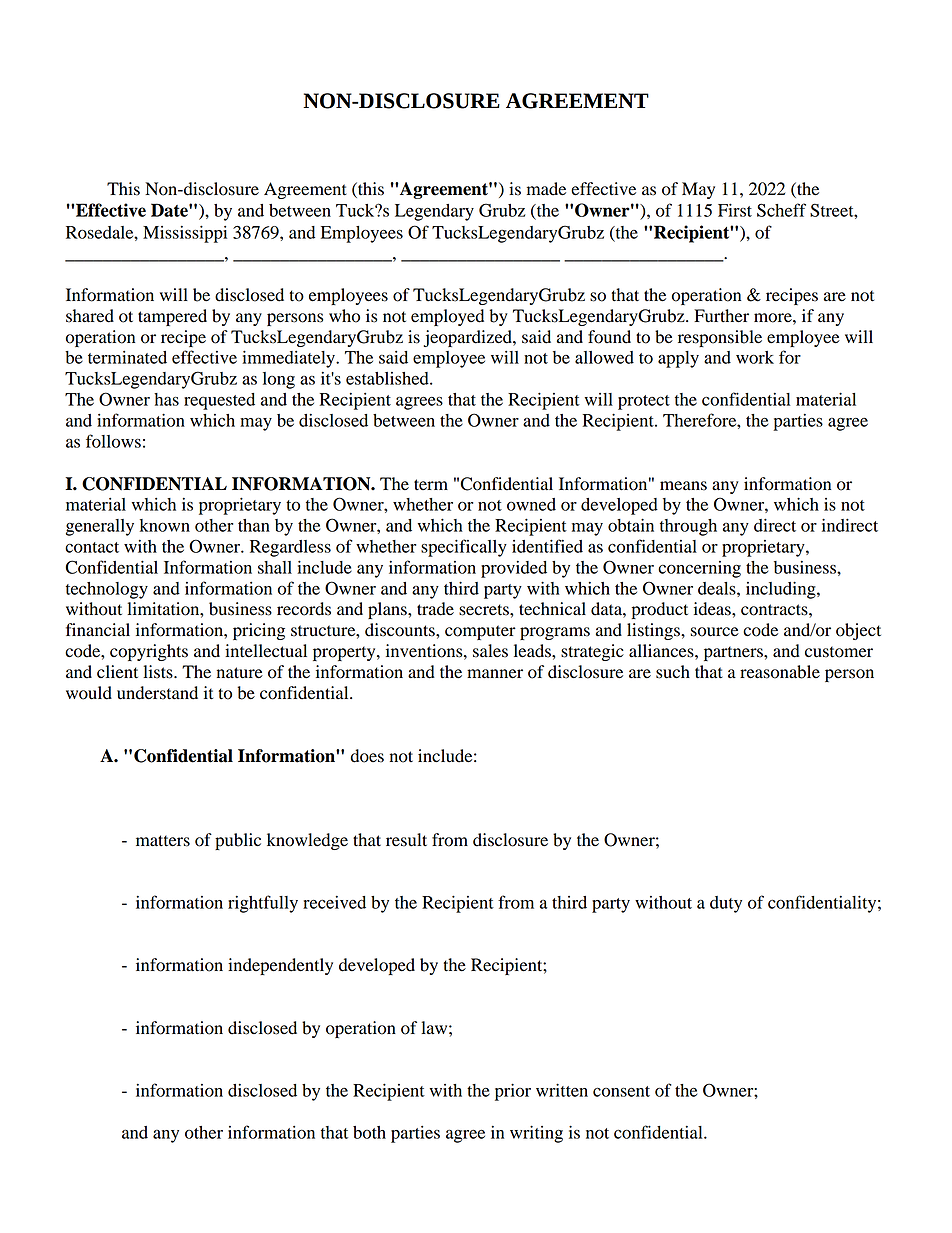 Image resolution: width=952 pixels, height=1233 pixels. What do you see at coordinates (781, 210) in the screenshot?
I see `Scheff` at bounding box center [781, 210].
